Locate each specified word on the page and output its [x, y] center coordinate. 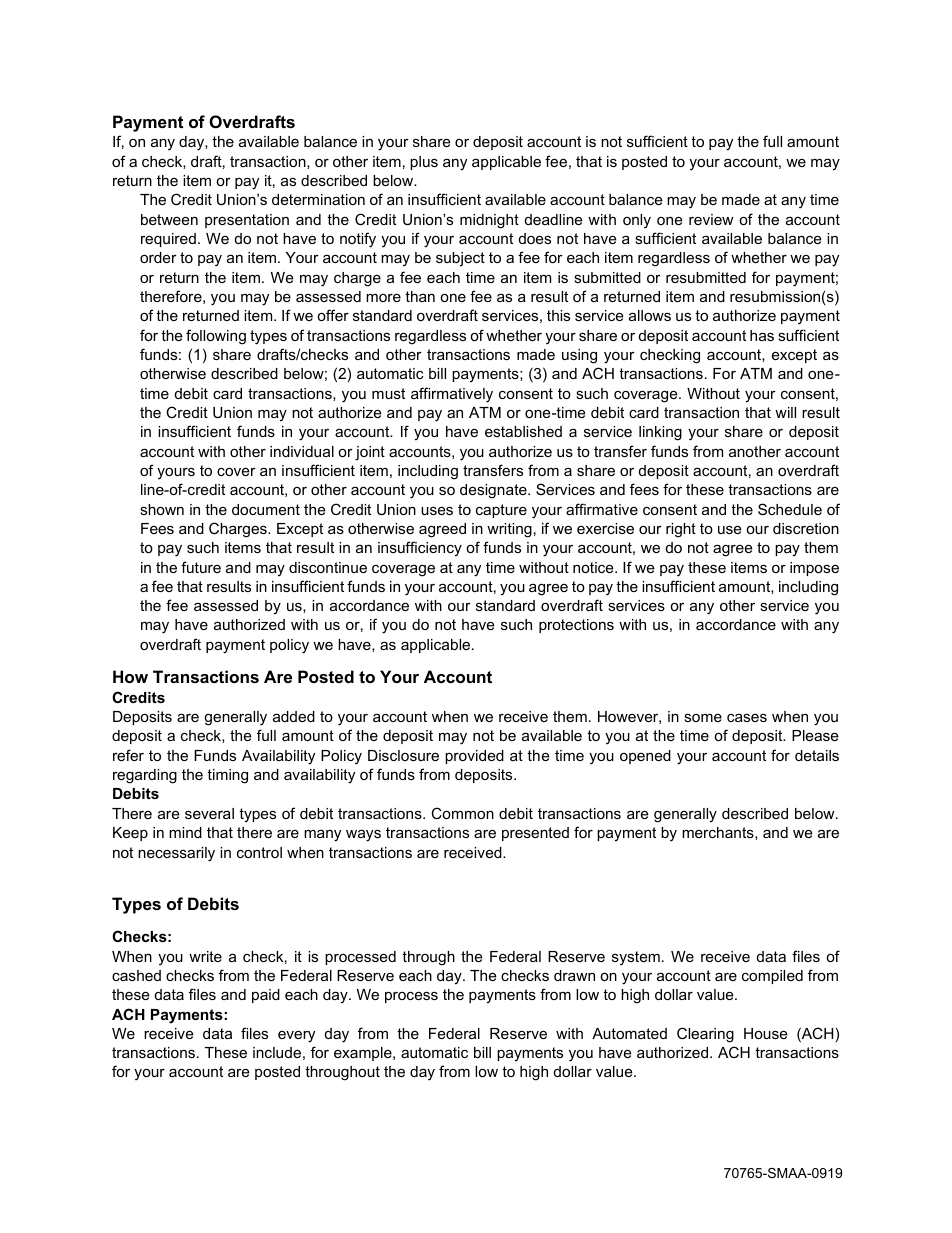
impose [814, 569]
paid [266, 996]
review [711, 219]
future [201, 567]
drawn [574, 975]
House [765, 1033]
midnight [489, 221]
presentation [247, 221]
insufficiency [420, 549]
